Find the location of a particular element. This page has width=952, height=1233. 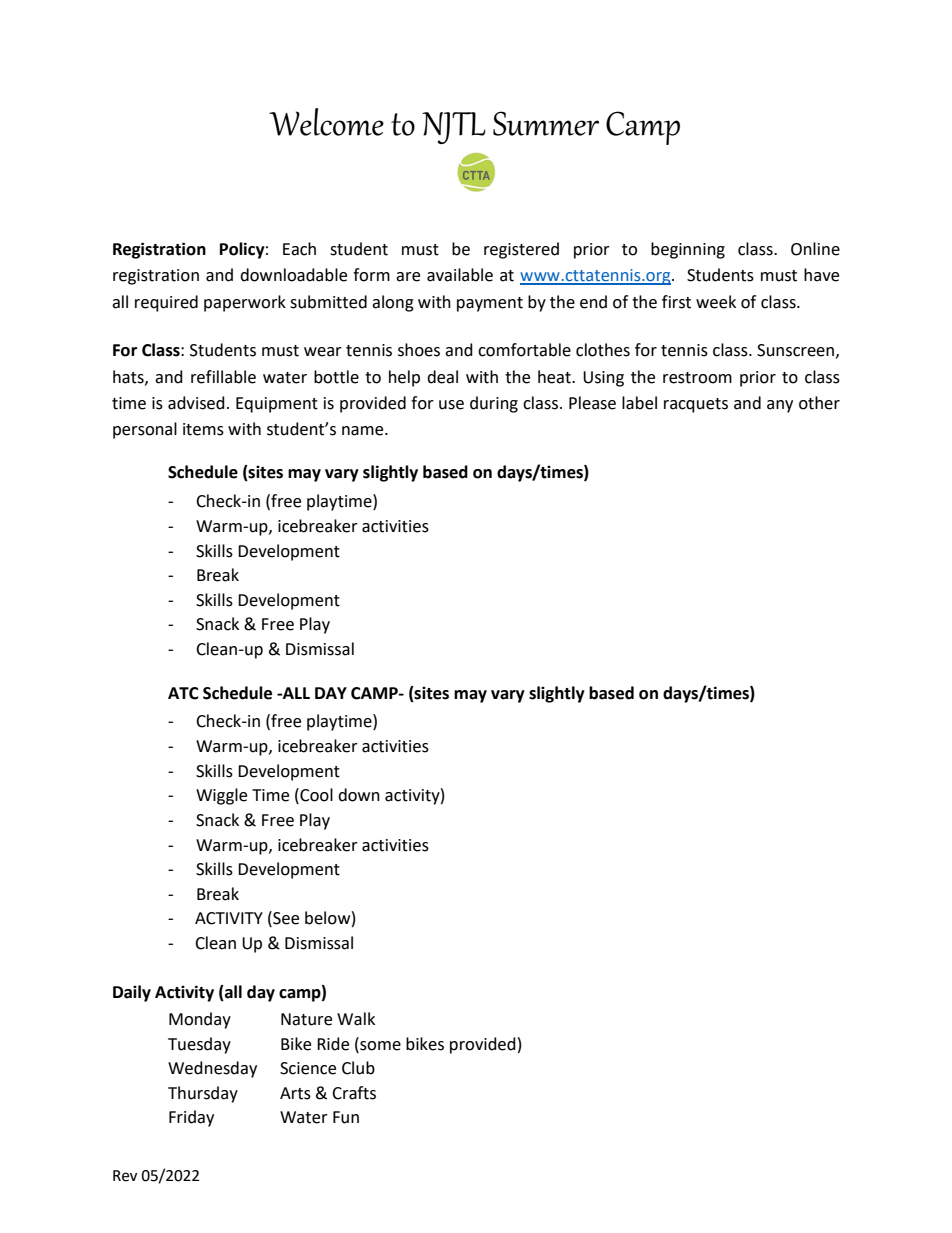

Walk is located at coordinates (356, 1019).
